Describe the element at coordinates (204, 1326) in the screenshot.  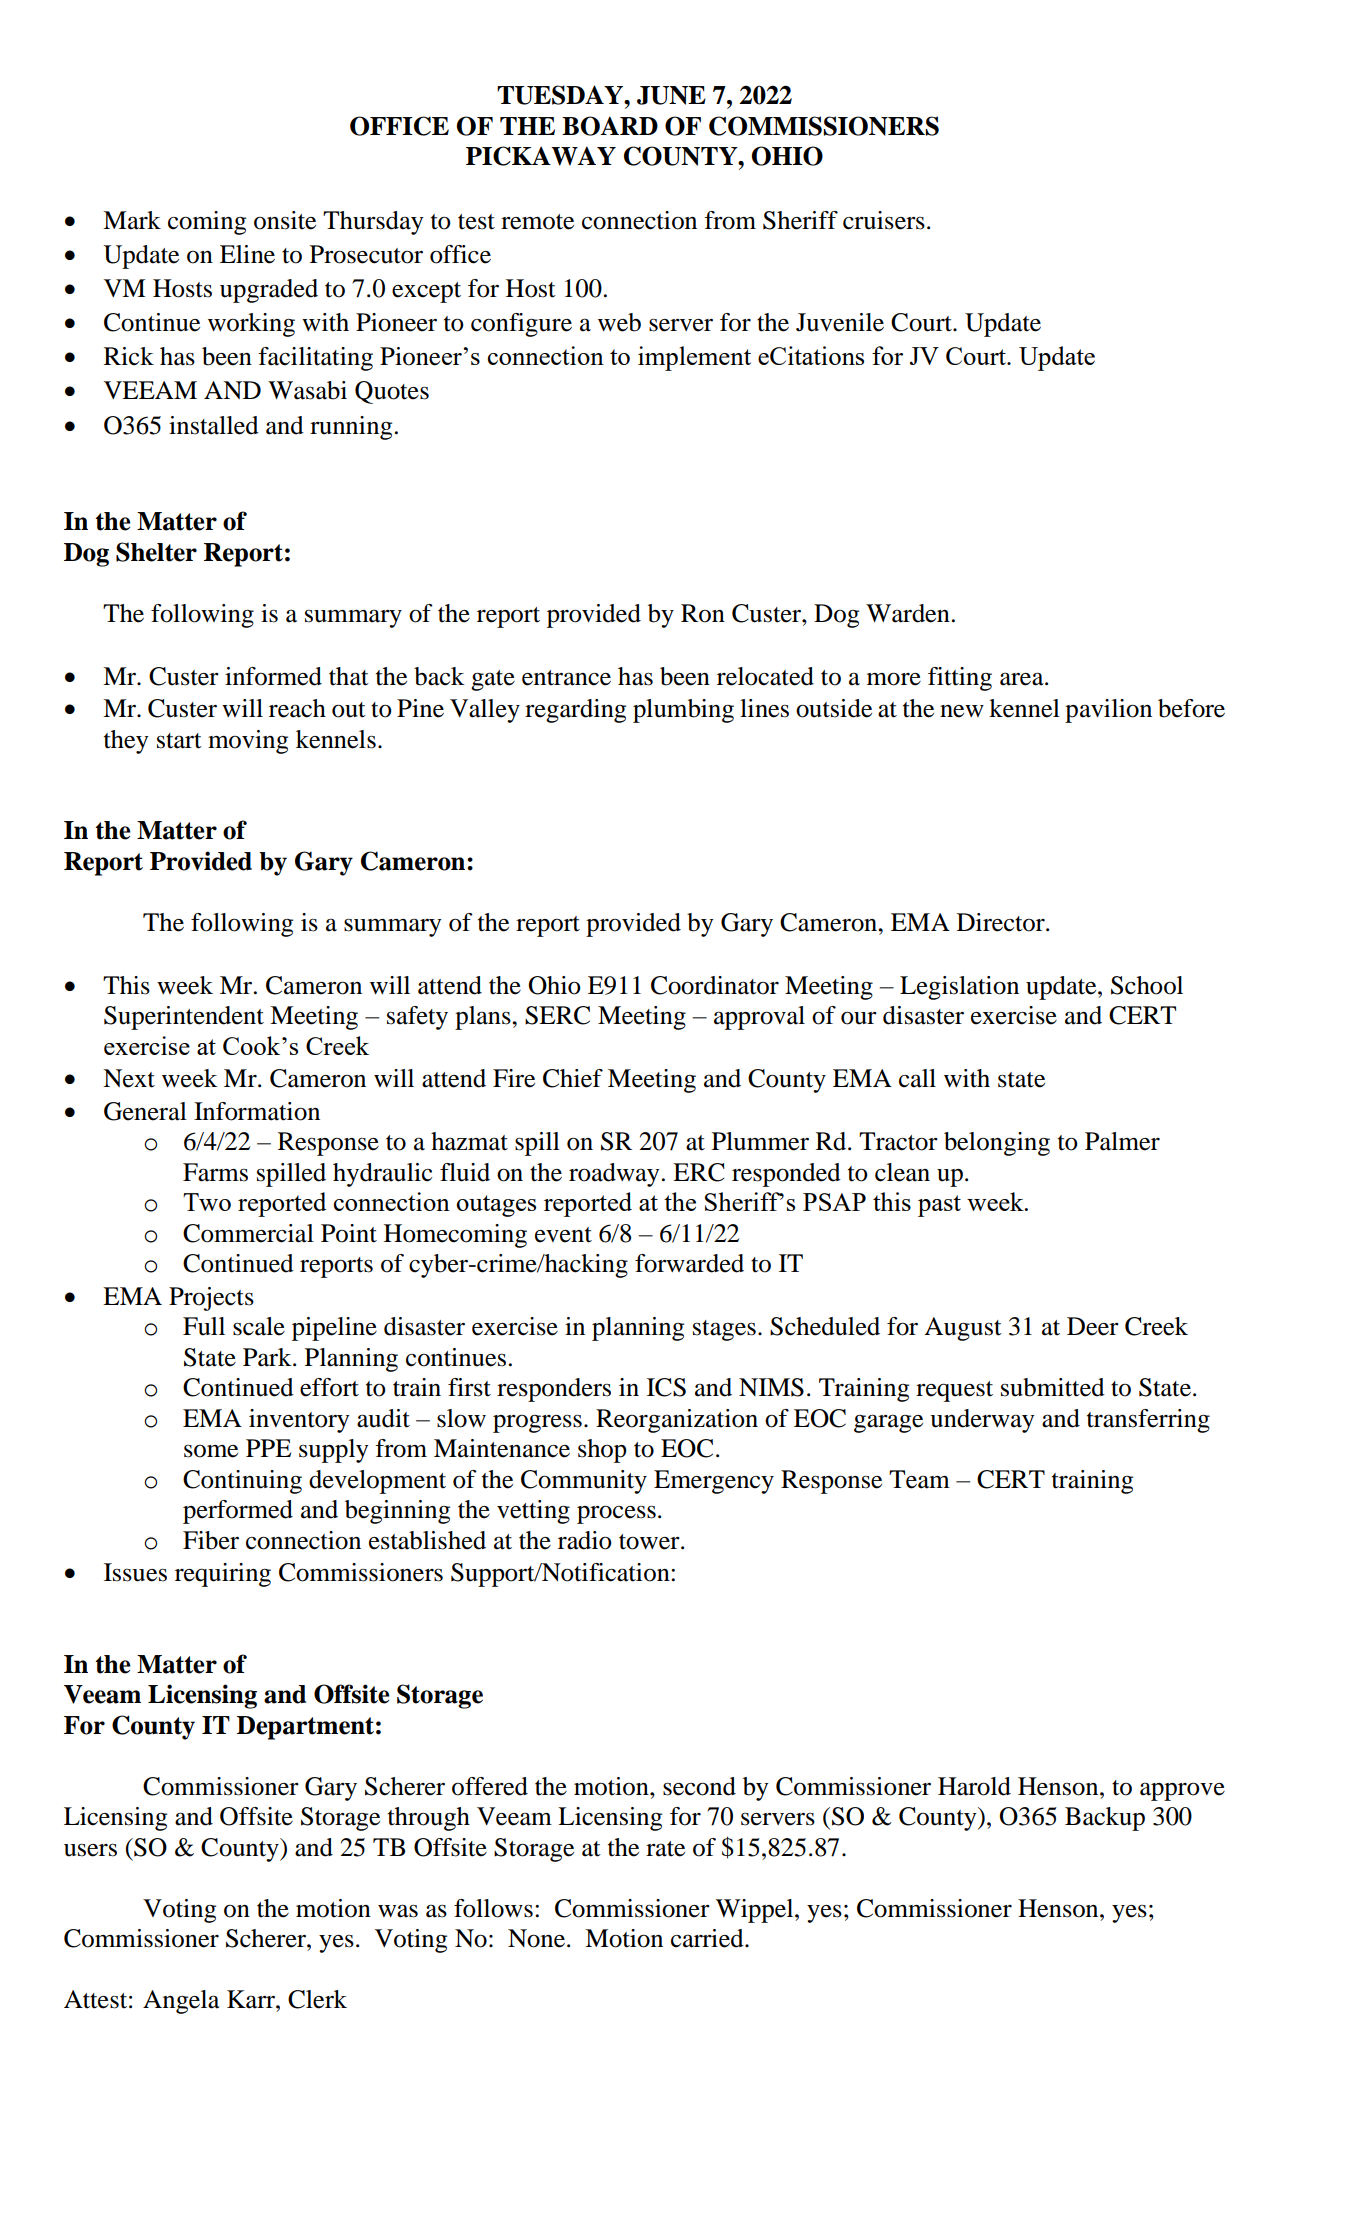
I see `Full` at that location.
